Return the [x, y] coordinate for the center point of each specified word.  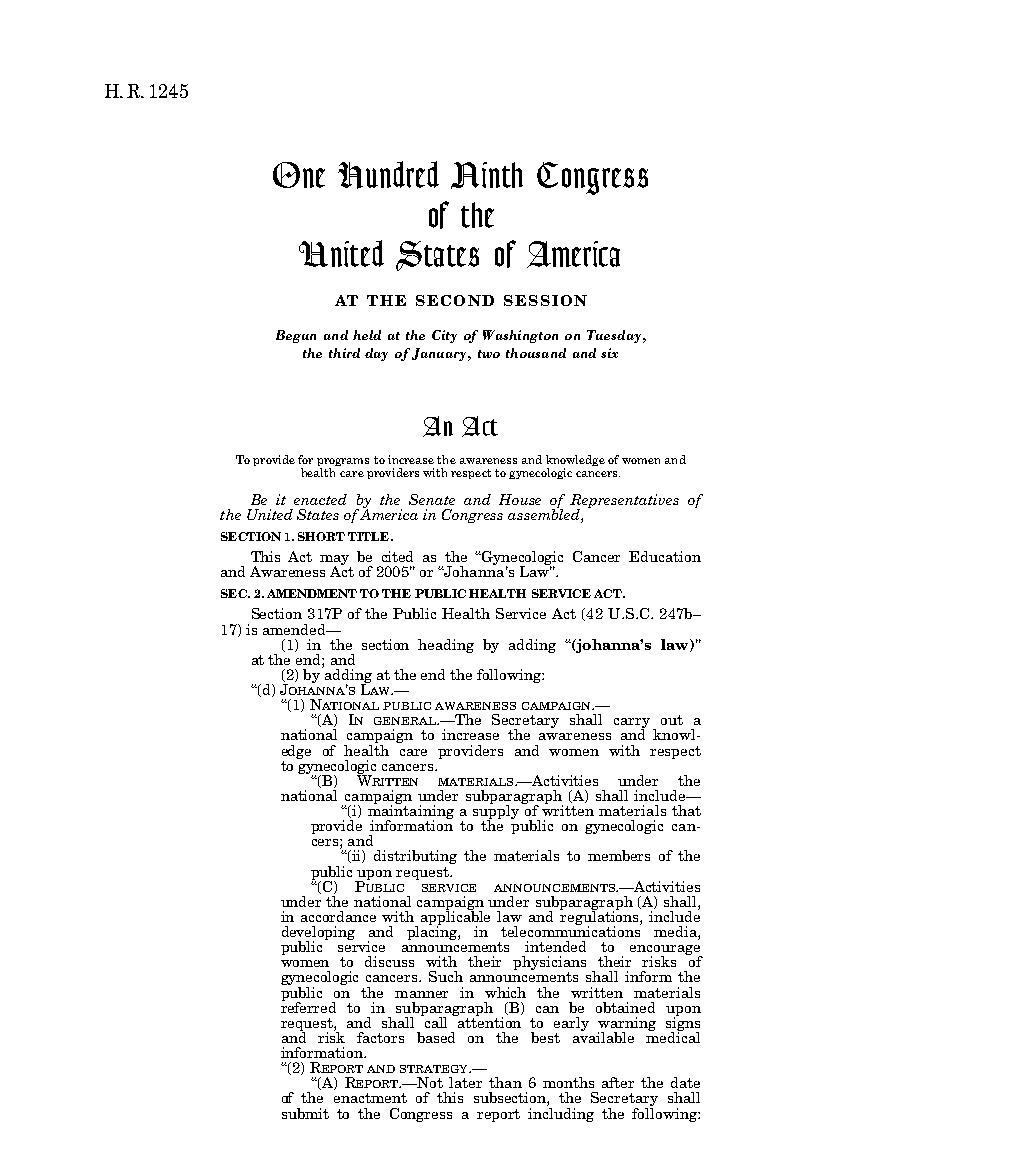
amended [295, 629]
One [299, 175]
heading [446, 646]
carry [632, 724]
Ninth [487, 175]
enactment [370, 1098]
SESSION [545, 300]
